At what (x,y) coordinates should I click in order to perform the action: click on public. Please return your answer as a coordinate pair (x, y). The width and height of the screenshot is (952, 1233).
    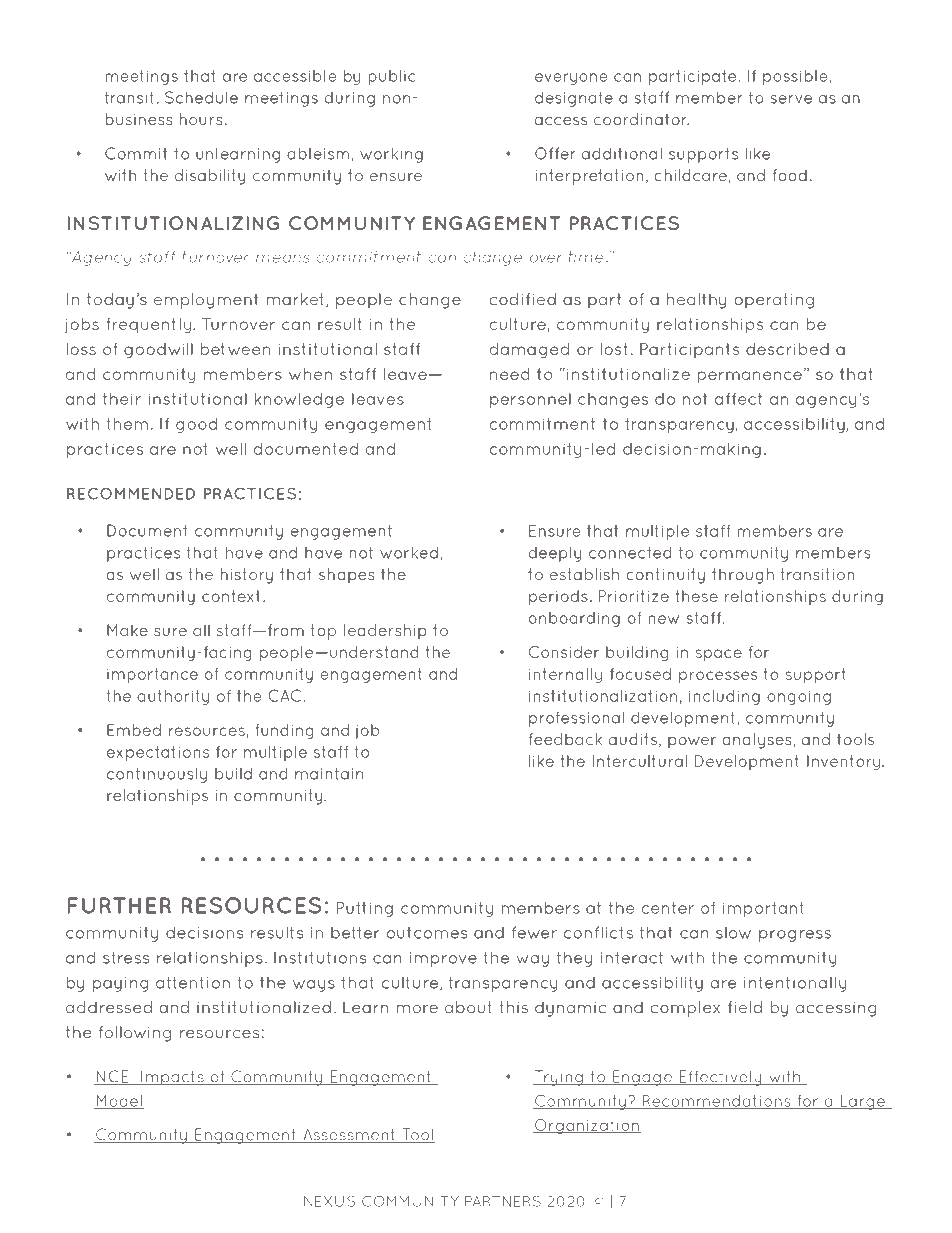
    Looking at the image, I should click on (391, 77).
